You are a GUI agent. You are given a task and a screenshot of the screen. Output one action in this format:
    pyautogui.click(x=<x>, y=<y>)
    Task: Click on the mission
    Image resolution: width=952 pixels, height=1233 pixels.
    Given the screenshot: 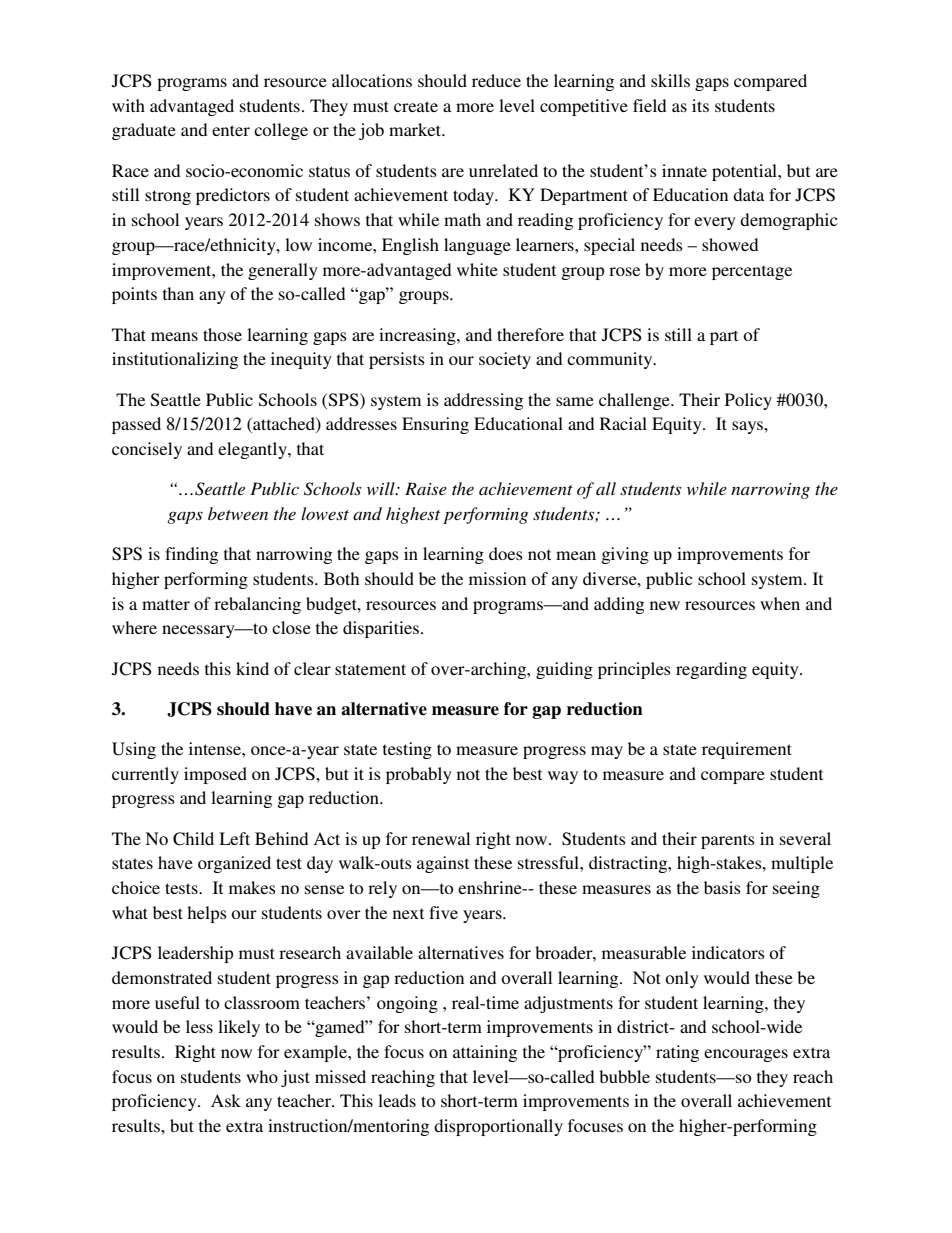 What is the action you would take?
    pyautogui.click(x=497, y=578)
